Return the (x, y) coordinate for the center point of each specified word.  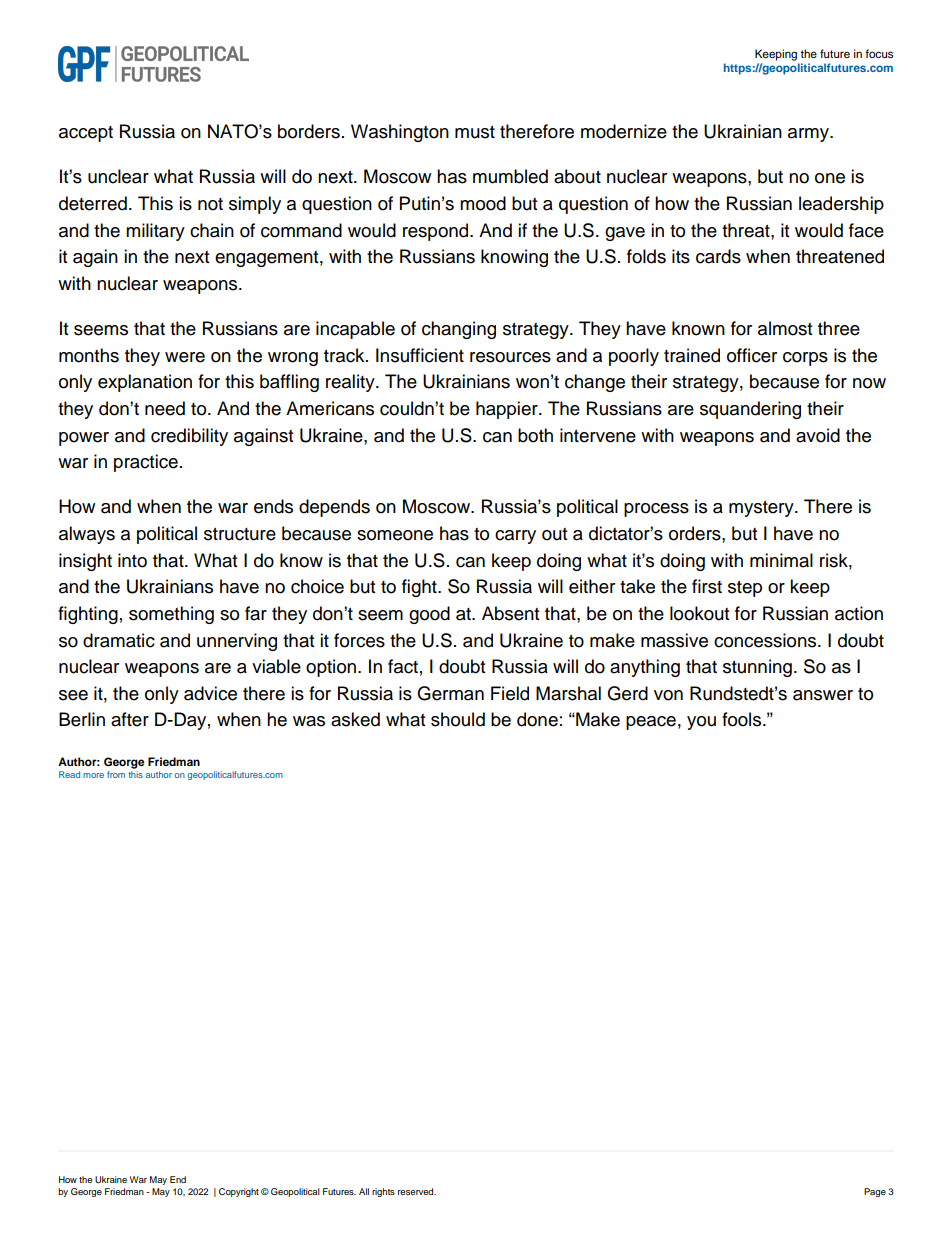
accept (86, 134)
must (475, 132)
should (458, 719)
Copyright (239, 1192)
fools (743, 719)
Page (875, 1192)
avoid (818, 435)
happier (508, 410)
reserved (417, 1191)
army (809, 135)
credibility (189, 437)
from (116, 774)
